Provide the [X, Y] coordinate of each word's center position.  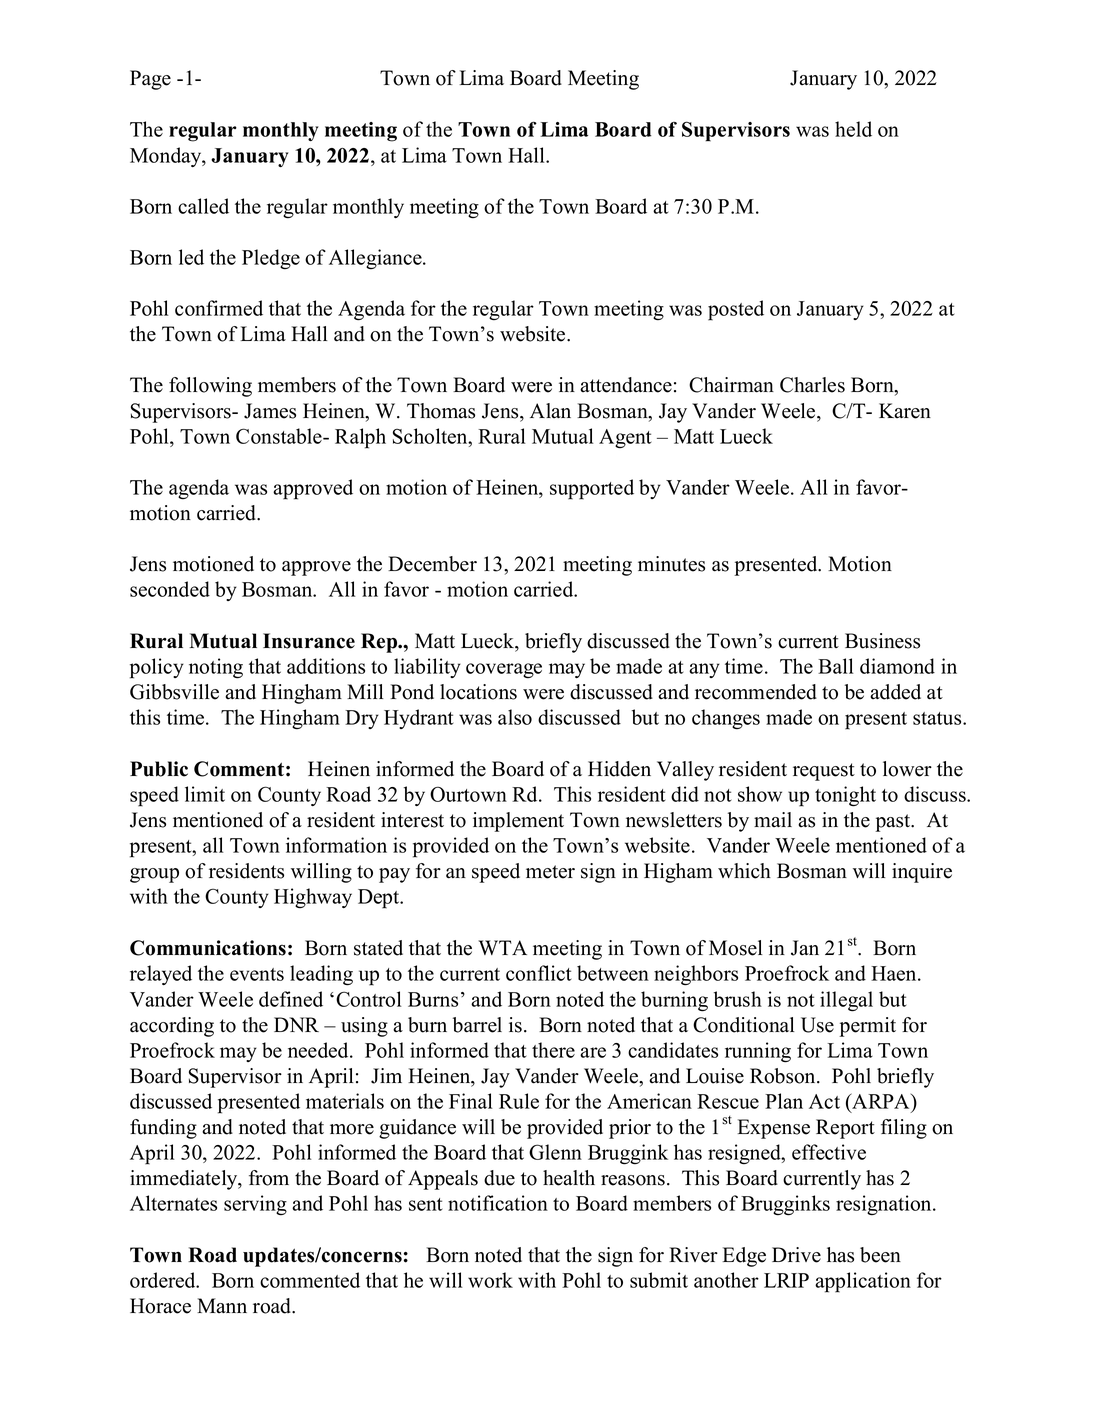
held [853, 129]
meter [550, 872]
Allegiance [376, 259]
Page [150, 80]
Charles [812, 385]
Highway [313, 898]
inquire [922, 873]
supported [592, 489]
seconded [170, 589]
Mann [222, 1305]
